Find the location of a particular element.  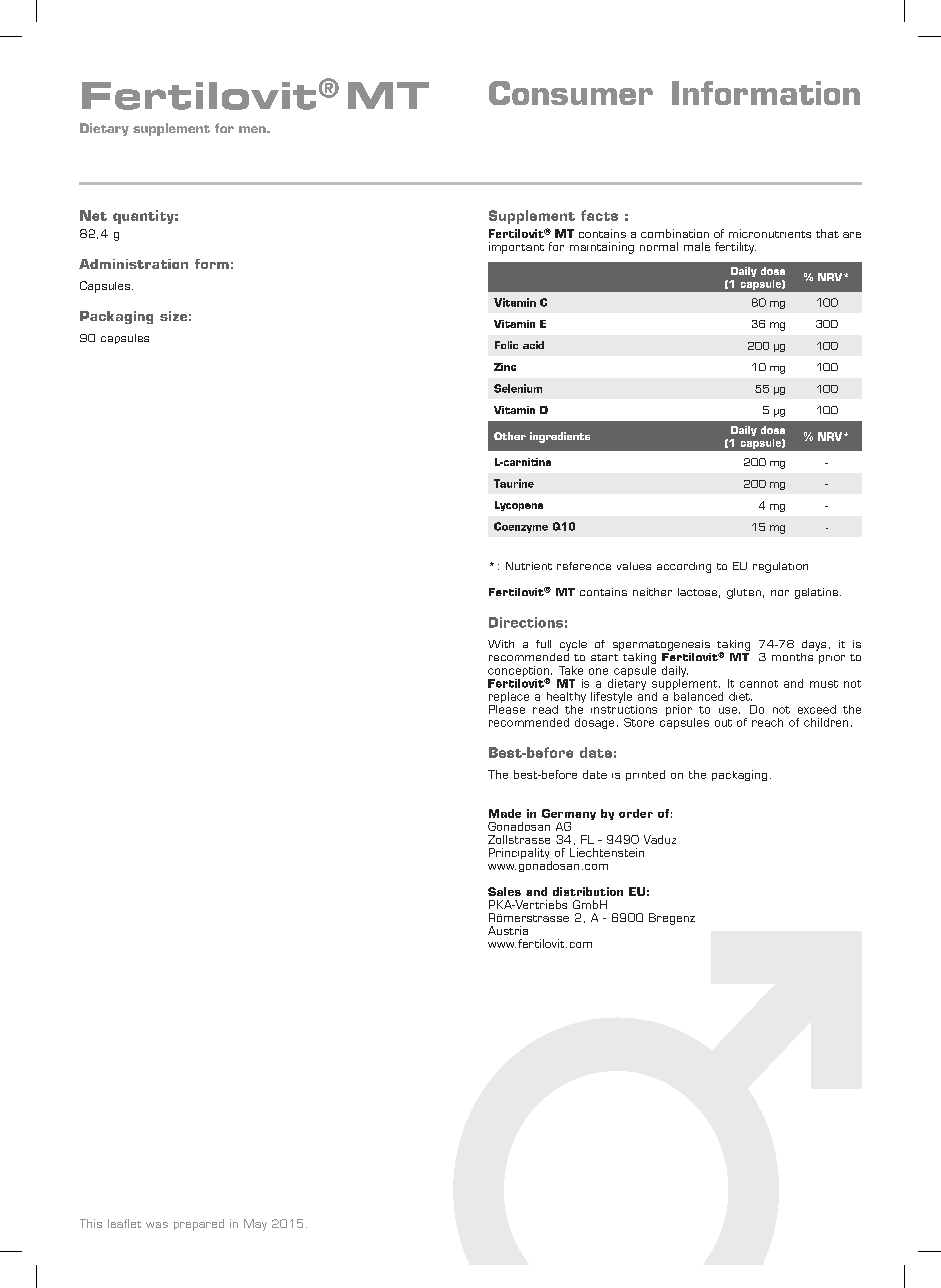

Net is located at coordinates (93, 215).
